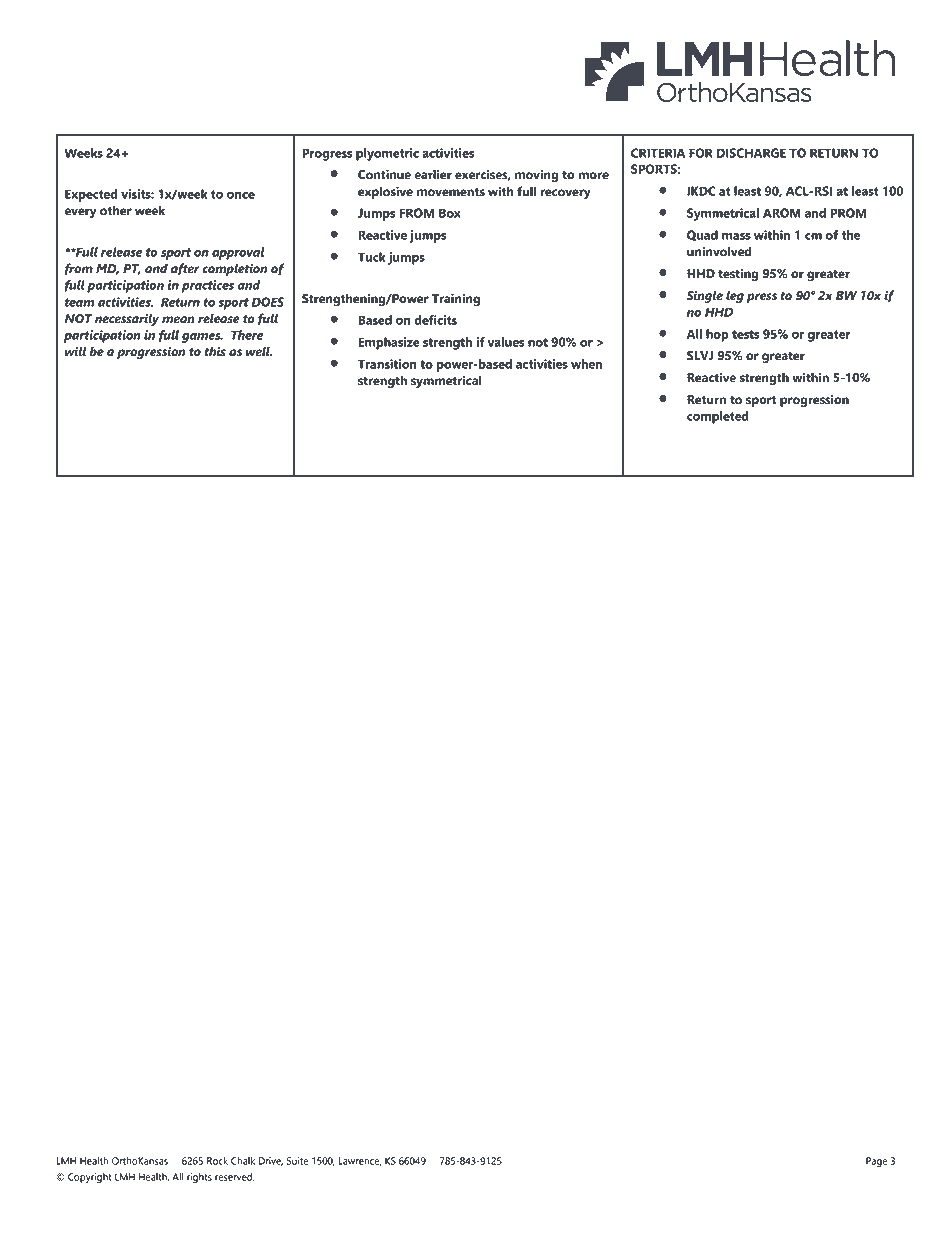  What do you see at coordinates (586, 364) in the screenshot?
I see `when` at bounding box center [586, 364].
